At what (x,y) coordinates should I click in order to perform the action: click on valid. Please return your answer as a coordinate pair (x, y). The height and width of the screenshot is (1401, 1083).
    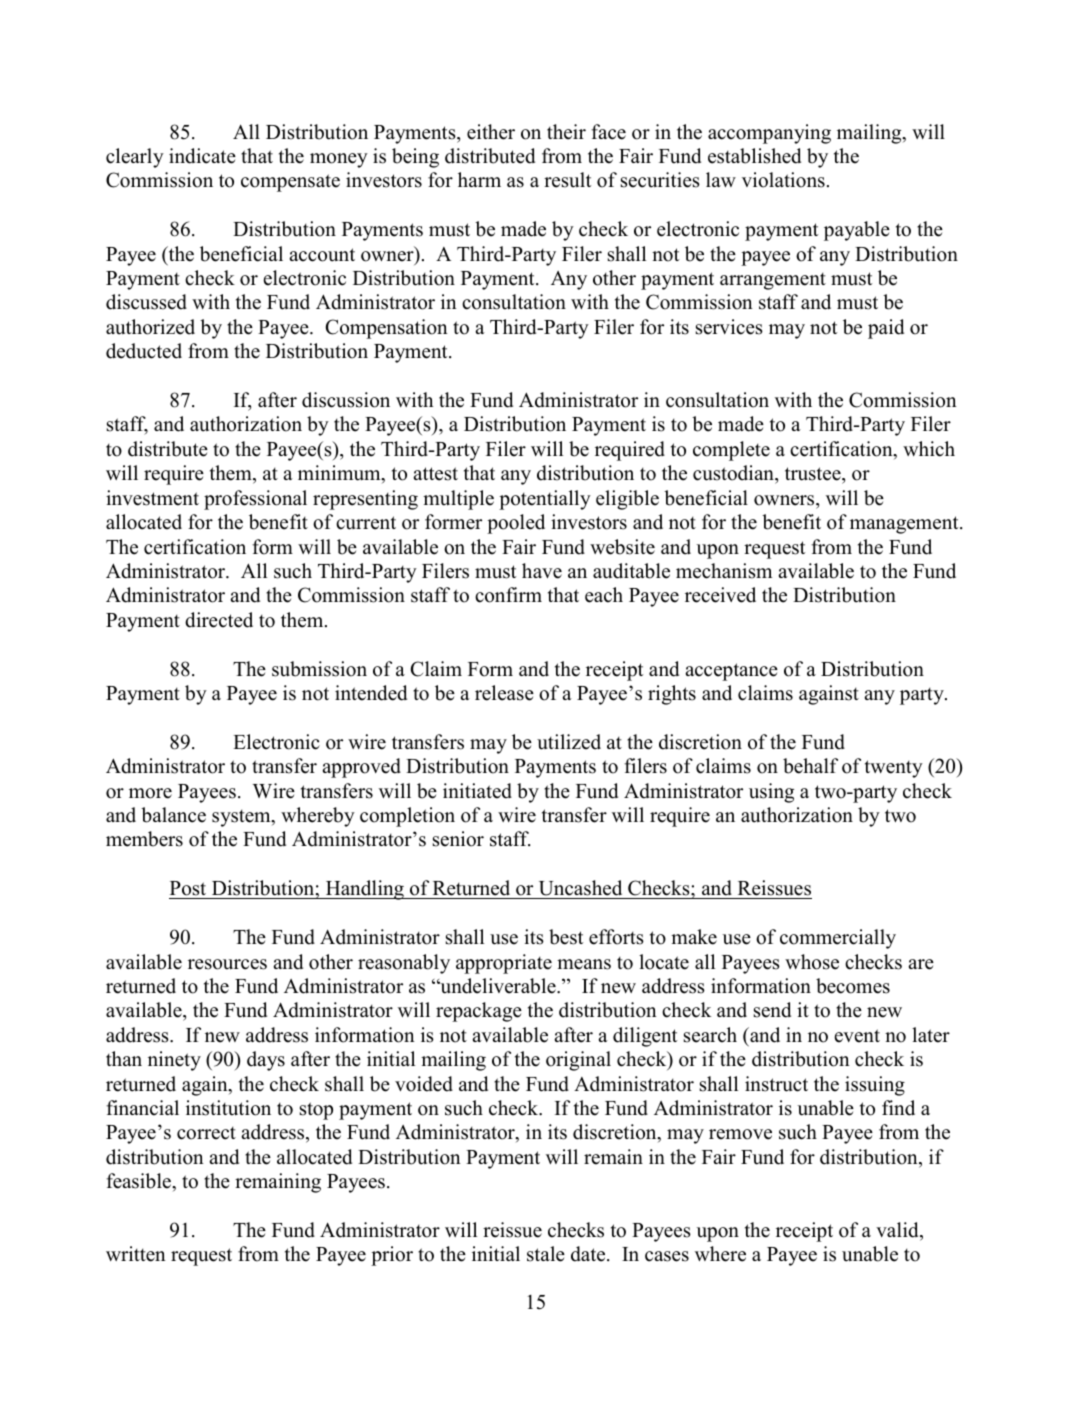
    Looking at the image, I should click on (898, 1231).
